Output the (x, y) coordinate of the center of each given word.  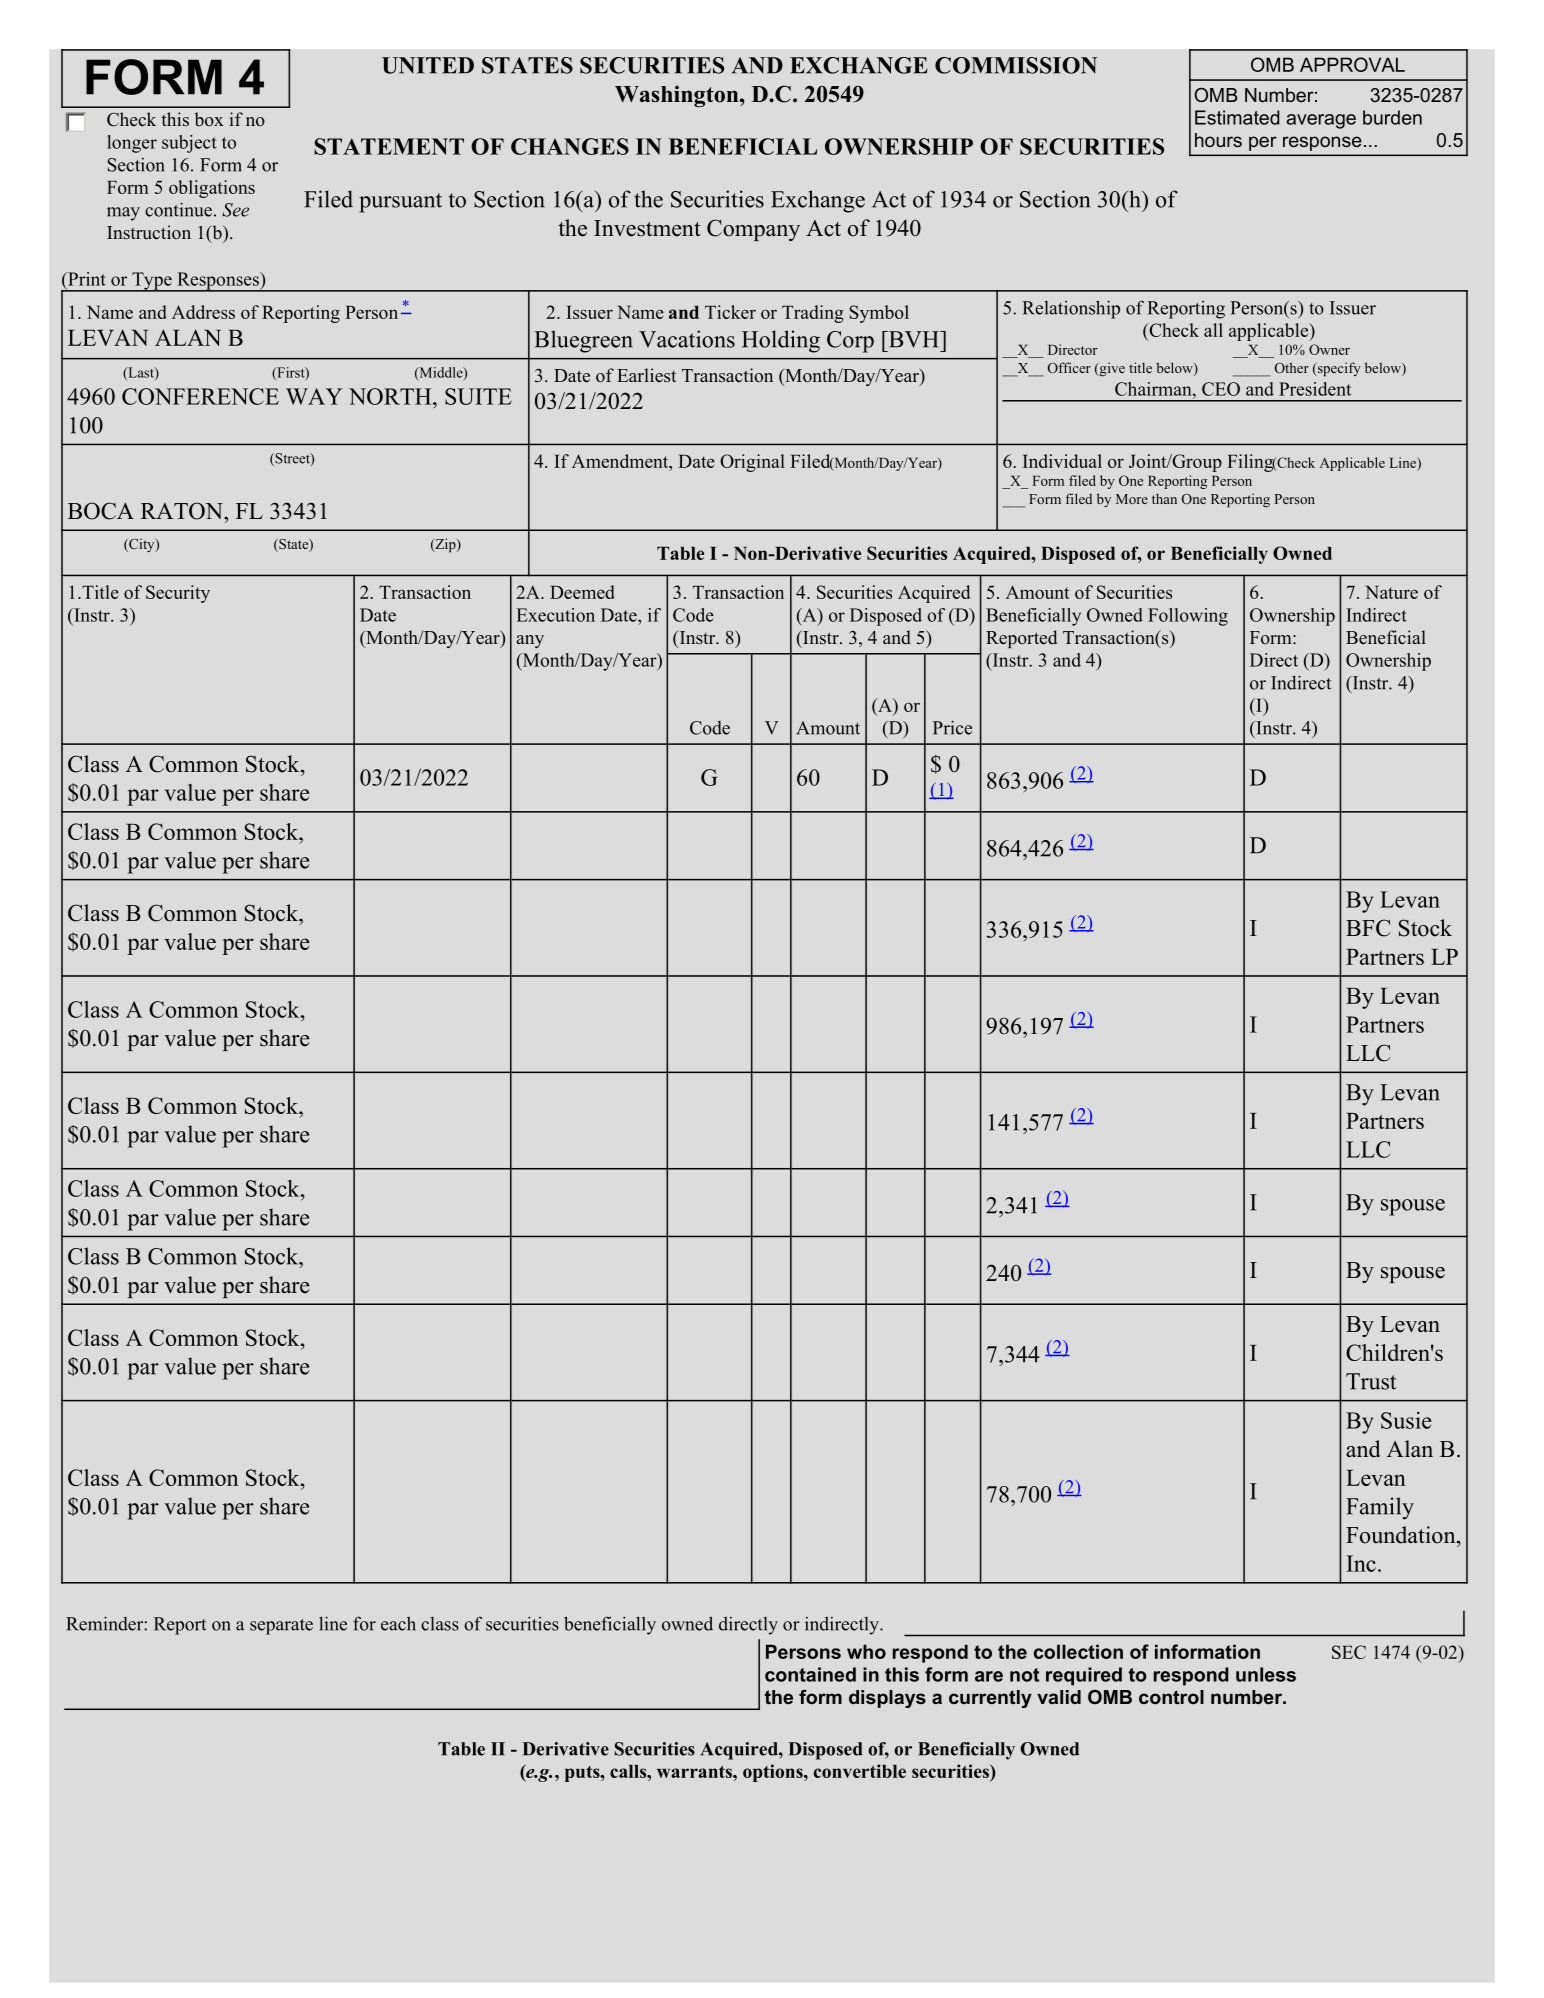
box (209, 119)
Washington (678, 96)
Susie (1406, 1420)
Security (178, 594)
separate (281, 1627)
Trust (1371, 1381)
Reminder (105, 1623)
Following (1188, 617)
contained (810, 1674)
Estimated (1237, 117)
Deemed (582, 592)
